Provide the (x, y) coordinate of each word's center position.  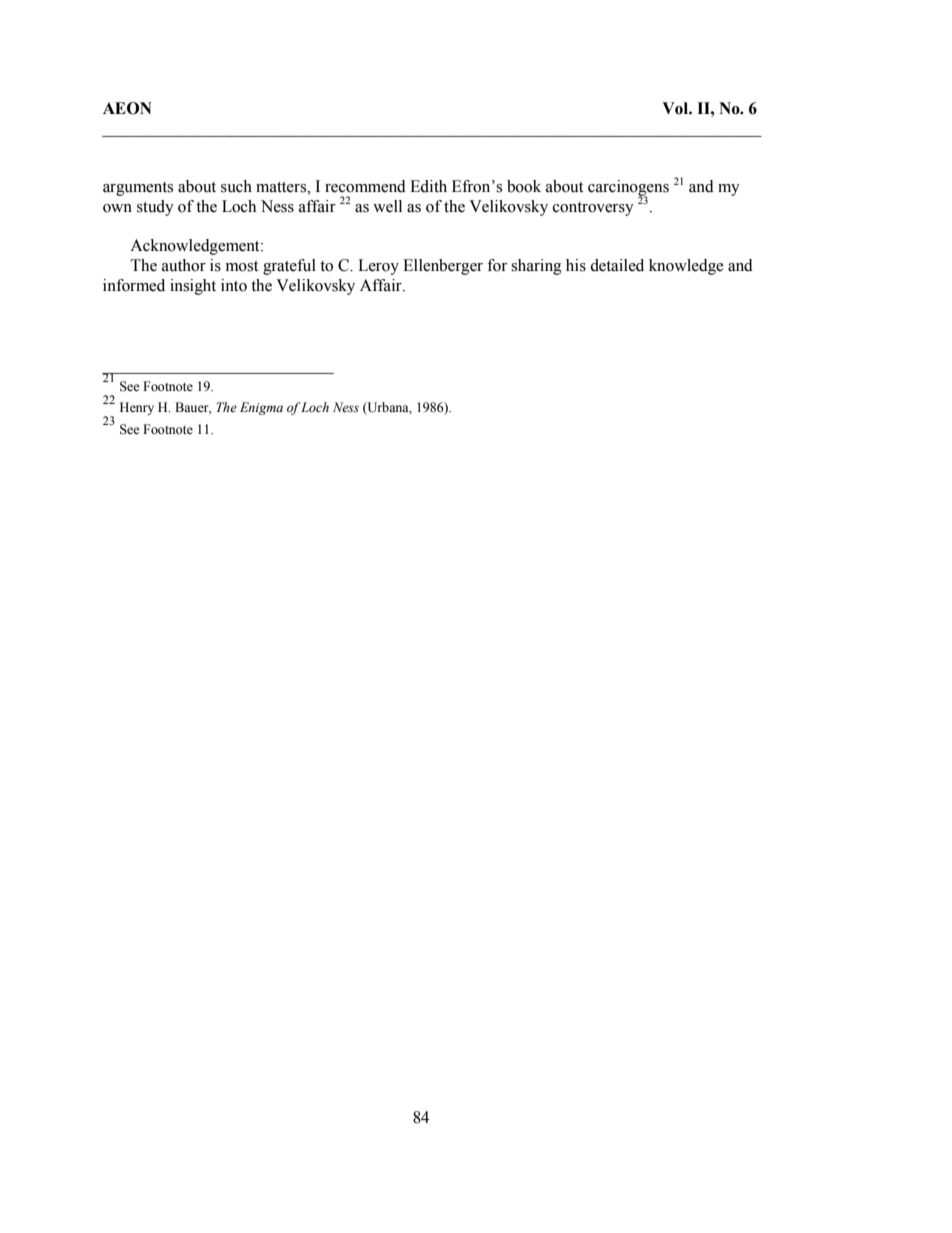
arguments (138, 189)
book (524, 186)
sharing (536, 267)
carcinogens (628, 189)
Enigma (261, 408)
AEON (127, 108)
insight (193, 287)
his (576, 265)
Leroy (378, 267)
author (184, 265)
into (234, 285)
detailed (617, 265)
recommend (365, 186)
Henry (137, 408)
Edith (428, 186)
